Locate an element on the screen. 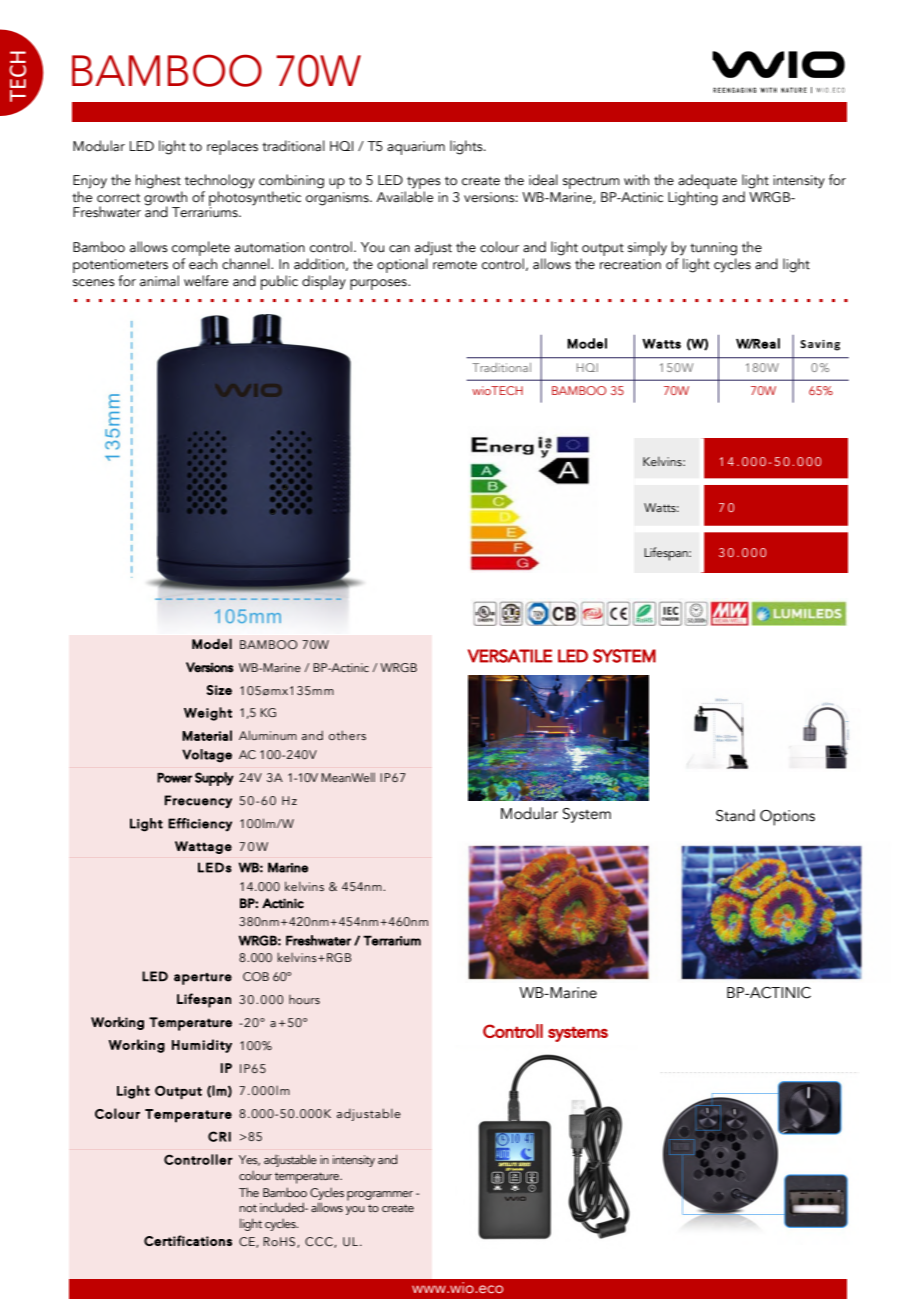  purposes is located at coordinates (379, 284).
